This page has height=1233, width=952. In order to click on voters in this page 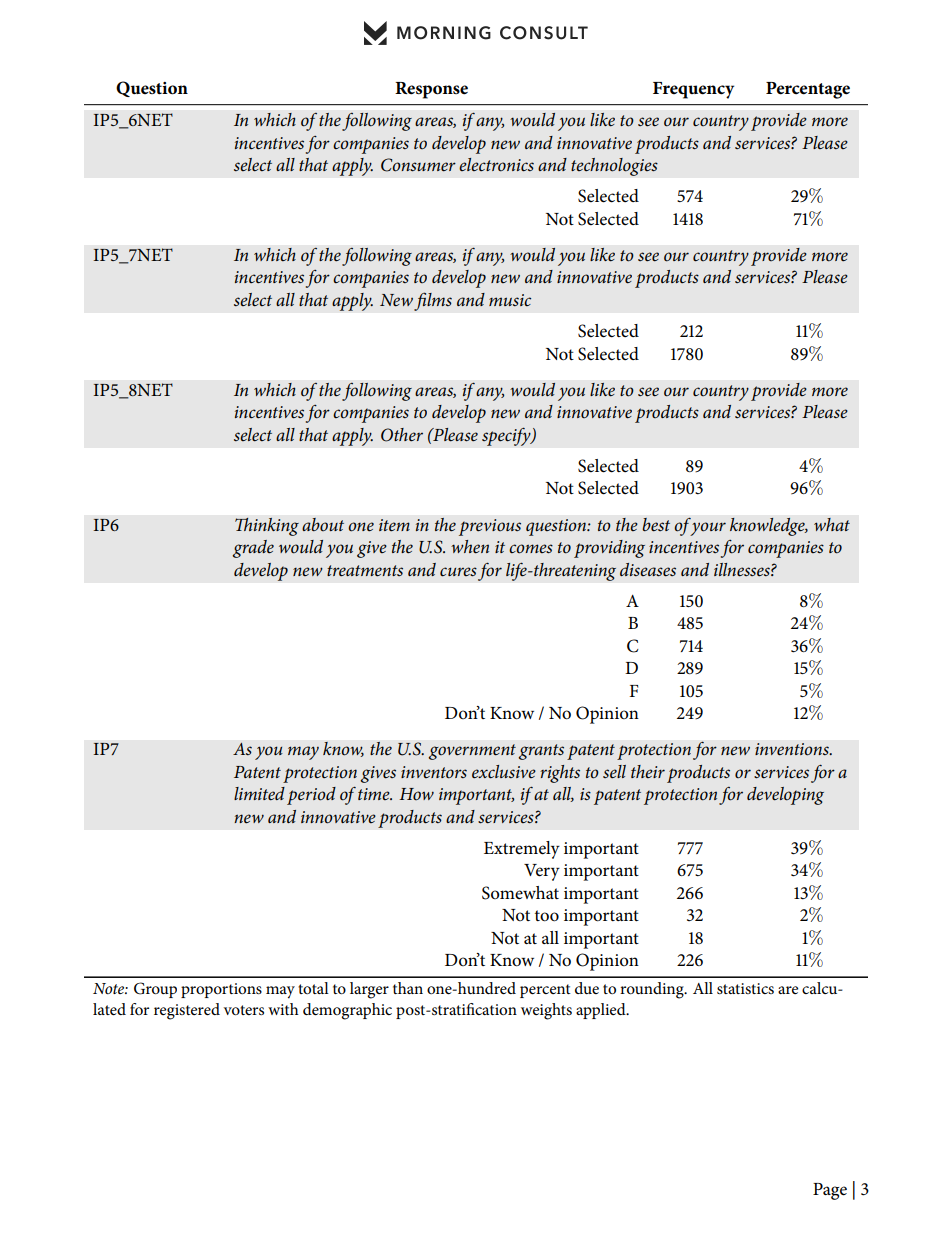, I will do `click(244, 1010)`.
